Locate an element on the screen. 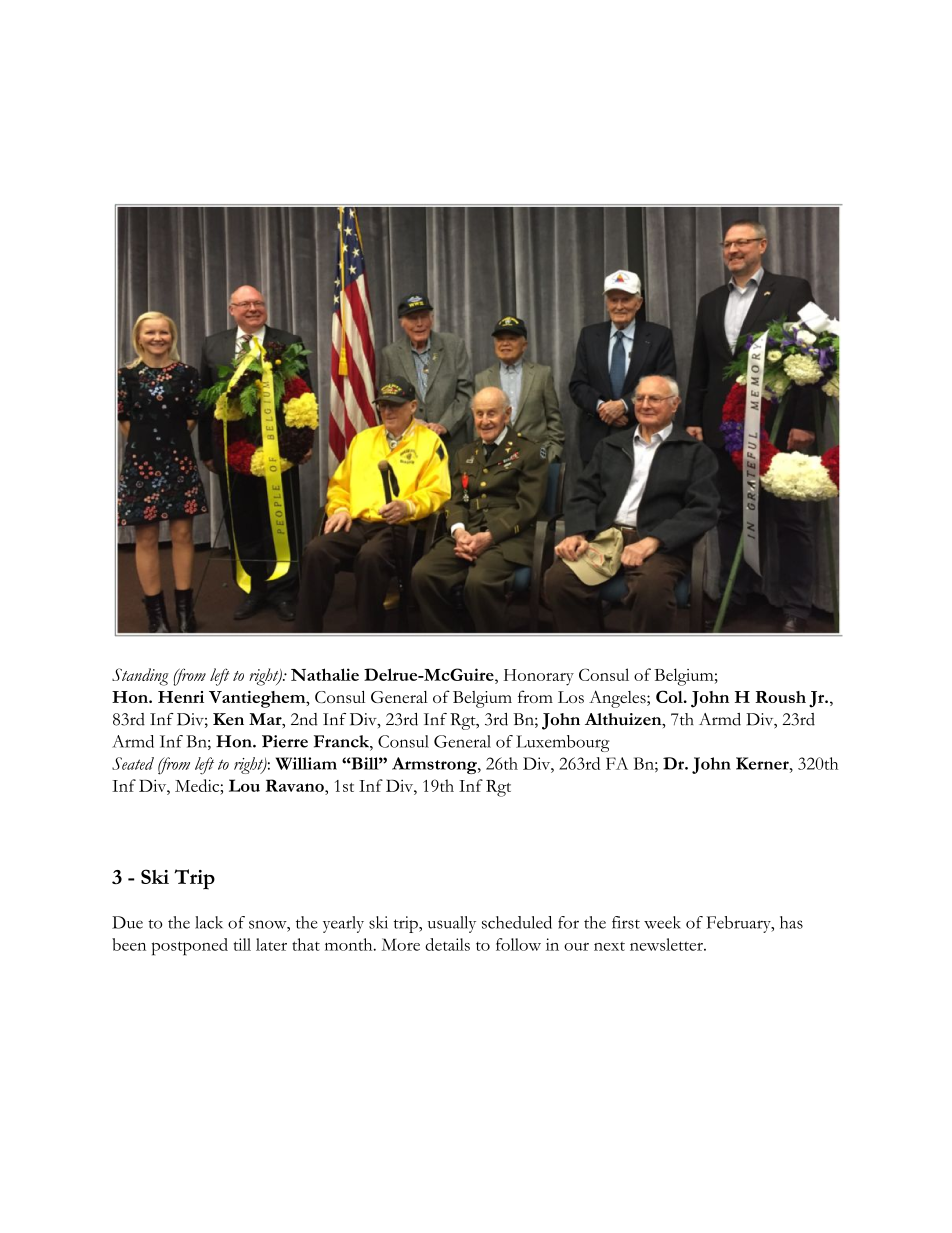 Image resolution: width=952 pixels, height=1233 pixels. postponed is located at coordinates (190, 947).
